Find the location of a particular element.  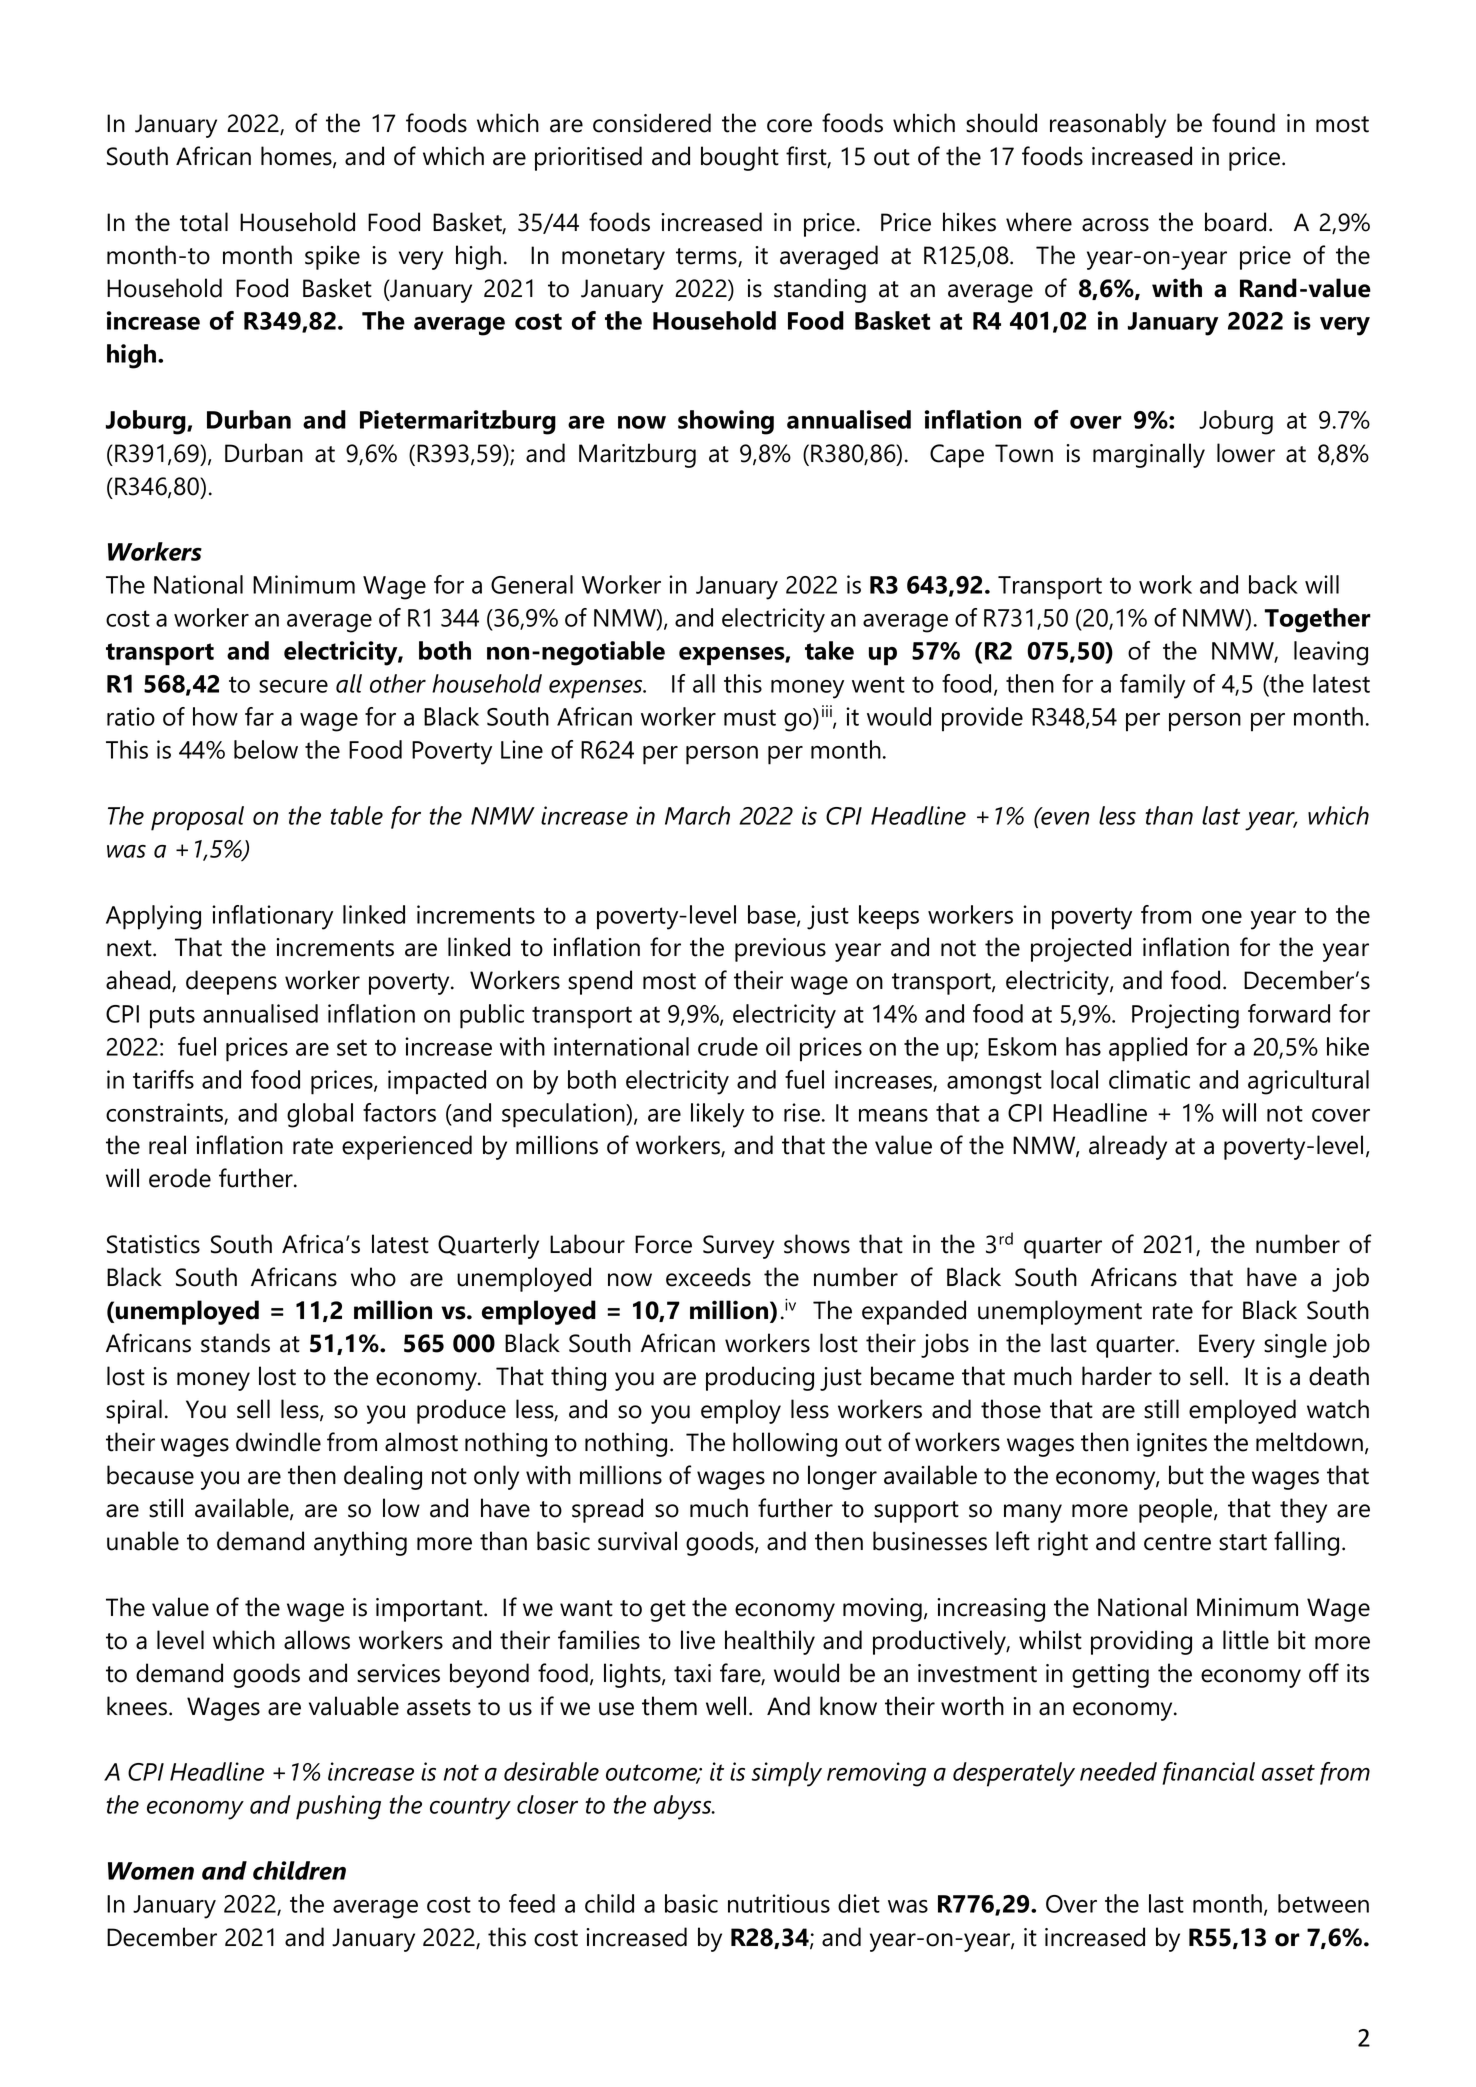

deepens is located at coordinates (231, 982).
